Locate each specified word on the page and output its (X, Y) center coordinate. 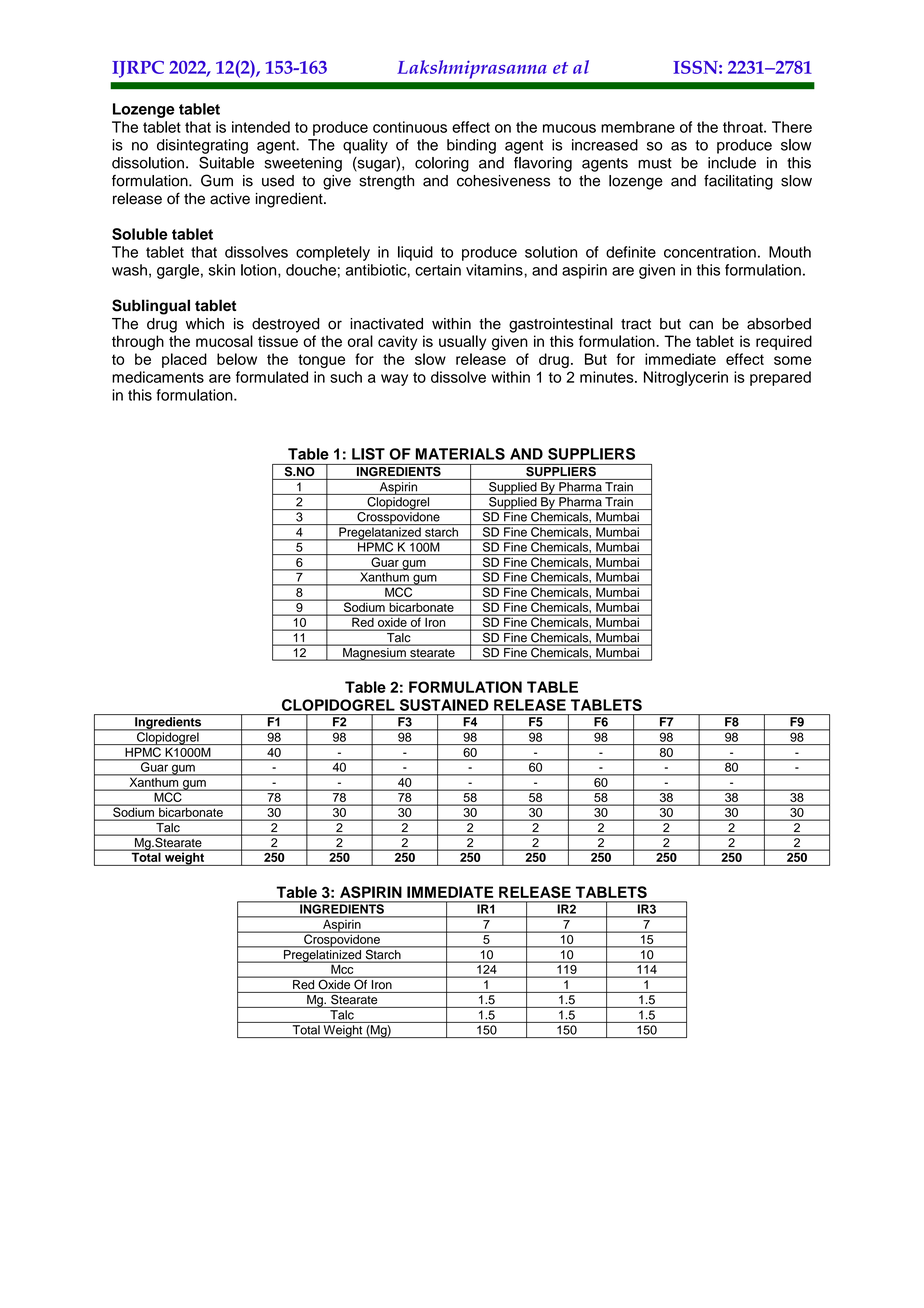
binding (471, 146)
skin (222, 270)
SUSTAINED (444, 705)
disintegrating (202, 146)
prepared (780, 378)
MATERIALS (460, 454)
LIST (368, 454)
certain (438, 270)
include (732, 163)
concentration (710, 252)
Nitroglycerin (686, 378)
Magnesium (374, 654)
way (394, 380)
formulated (272, 377)
